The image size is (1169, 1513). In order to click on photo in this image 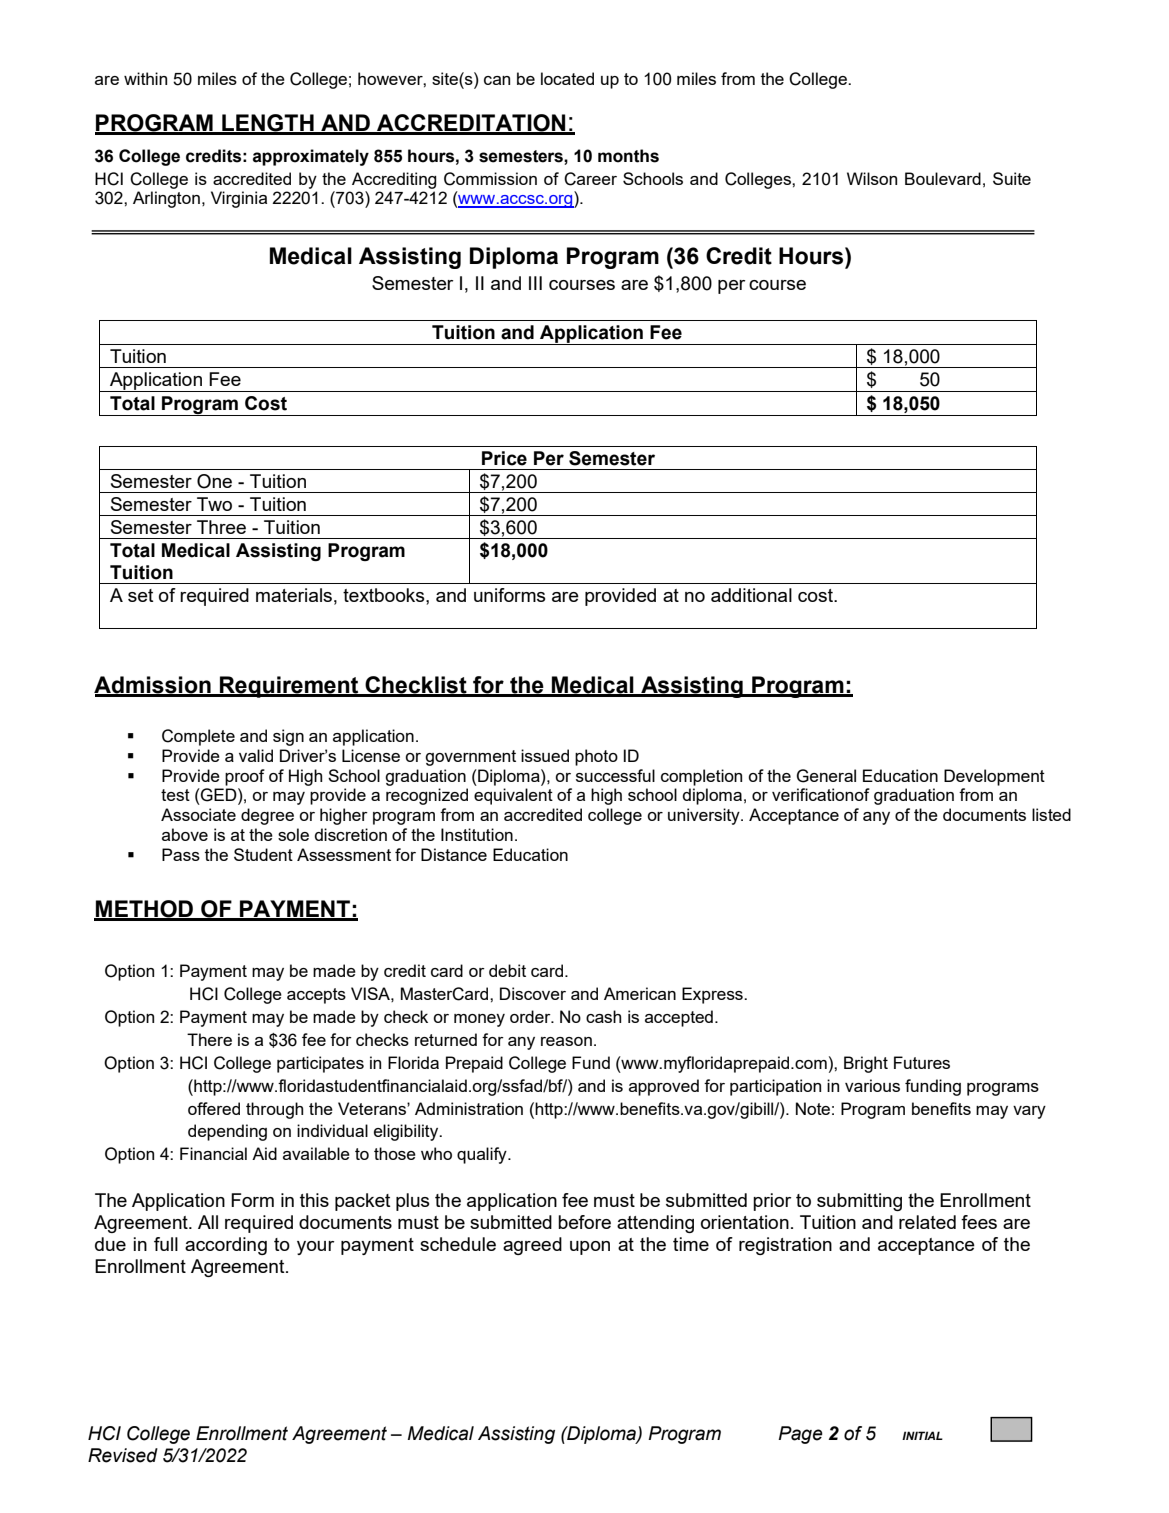, I will do `click(596, 757)`.
